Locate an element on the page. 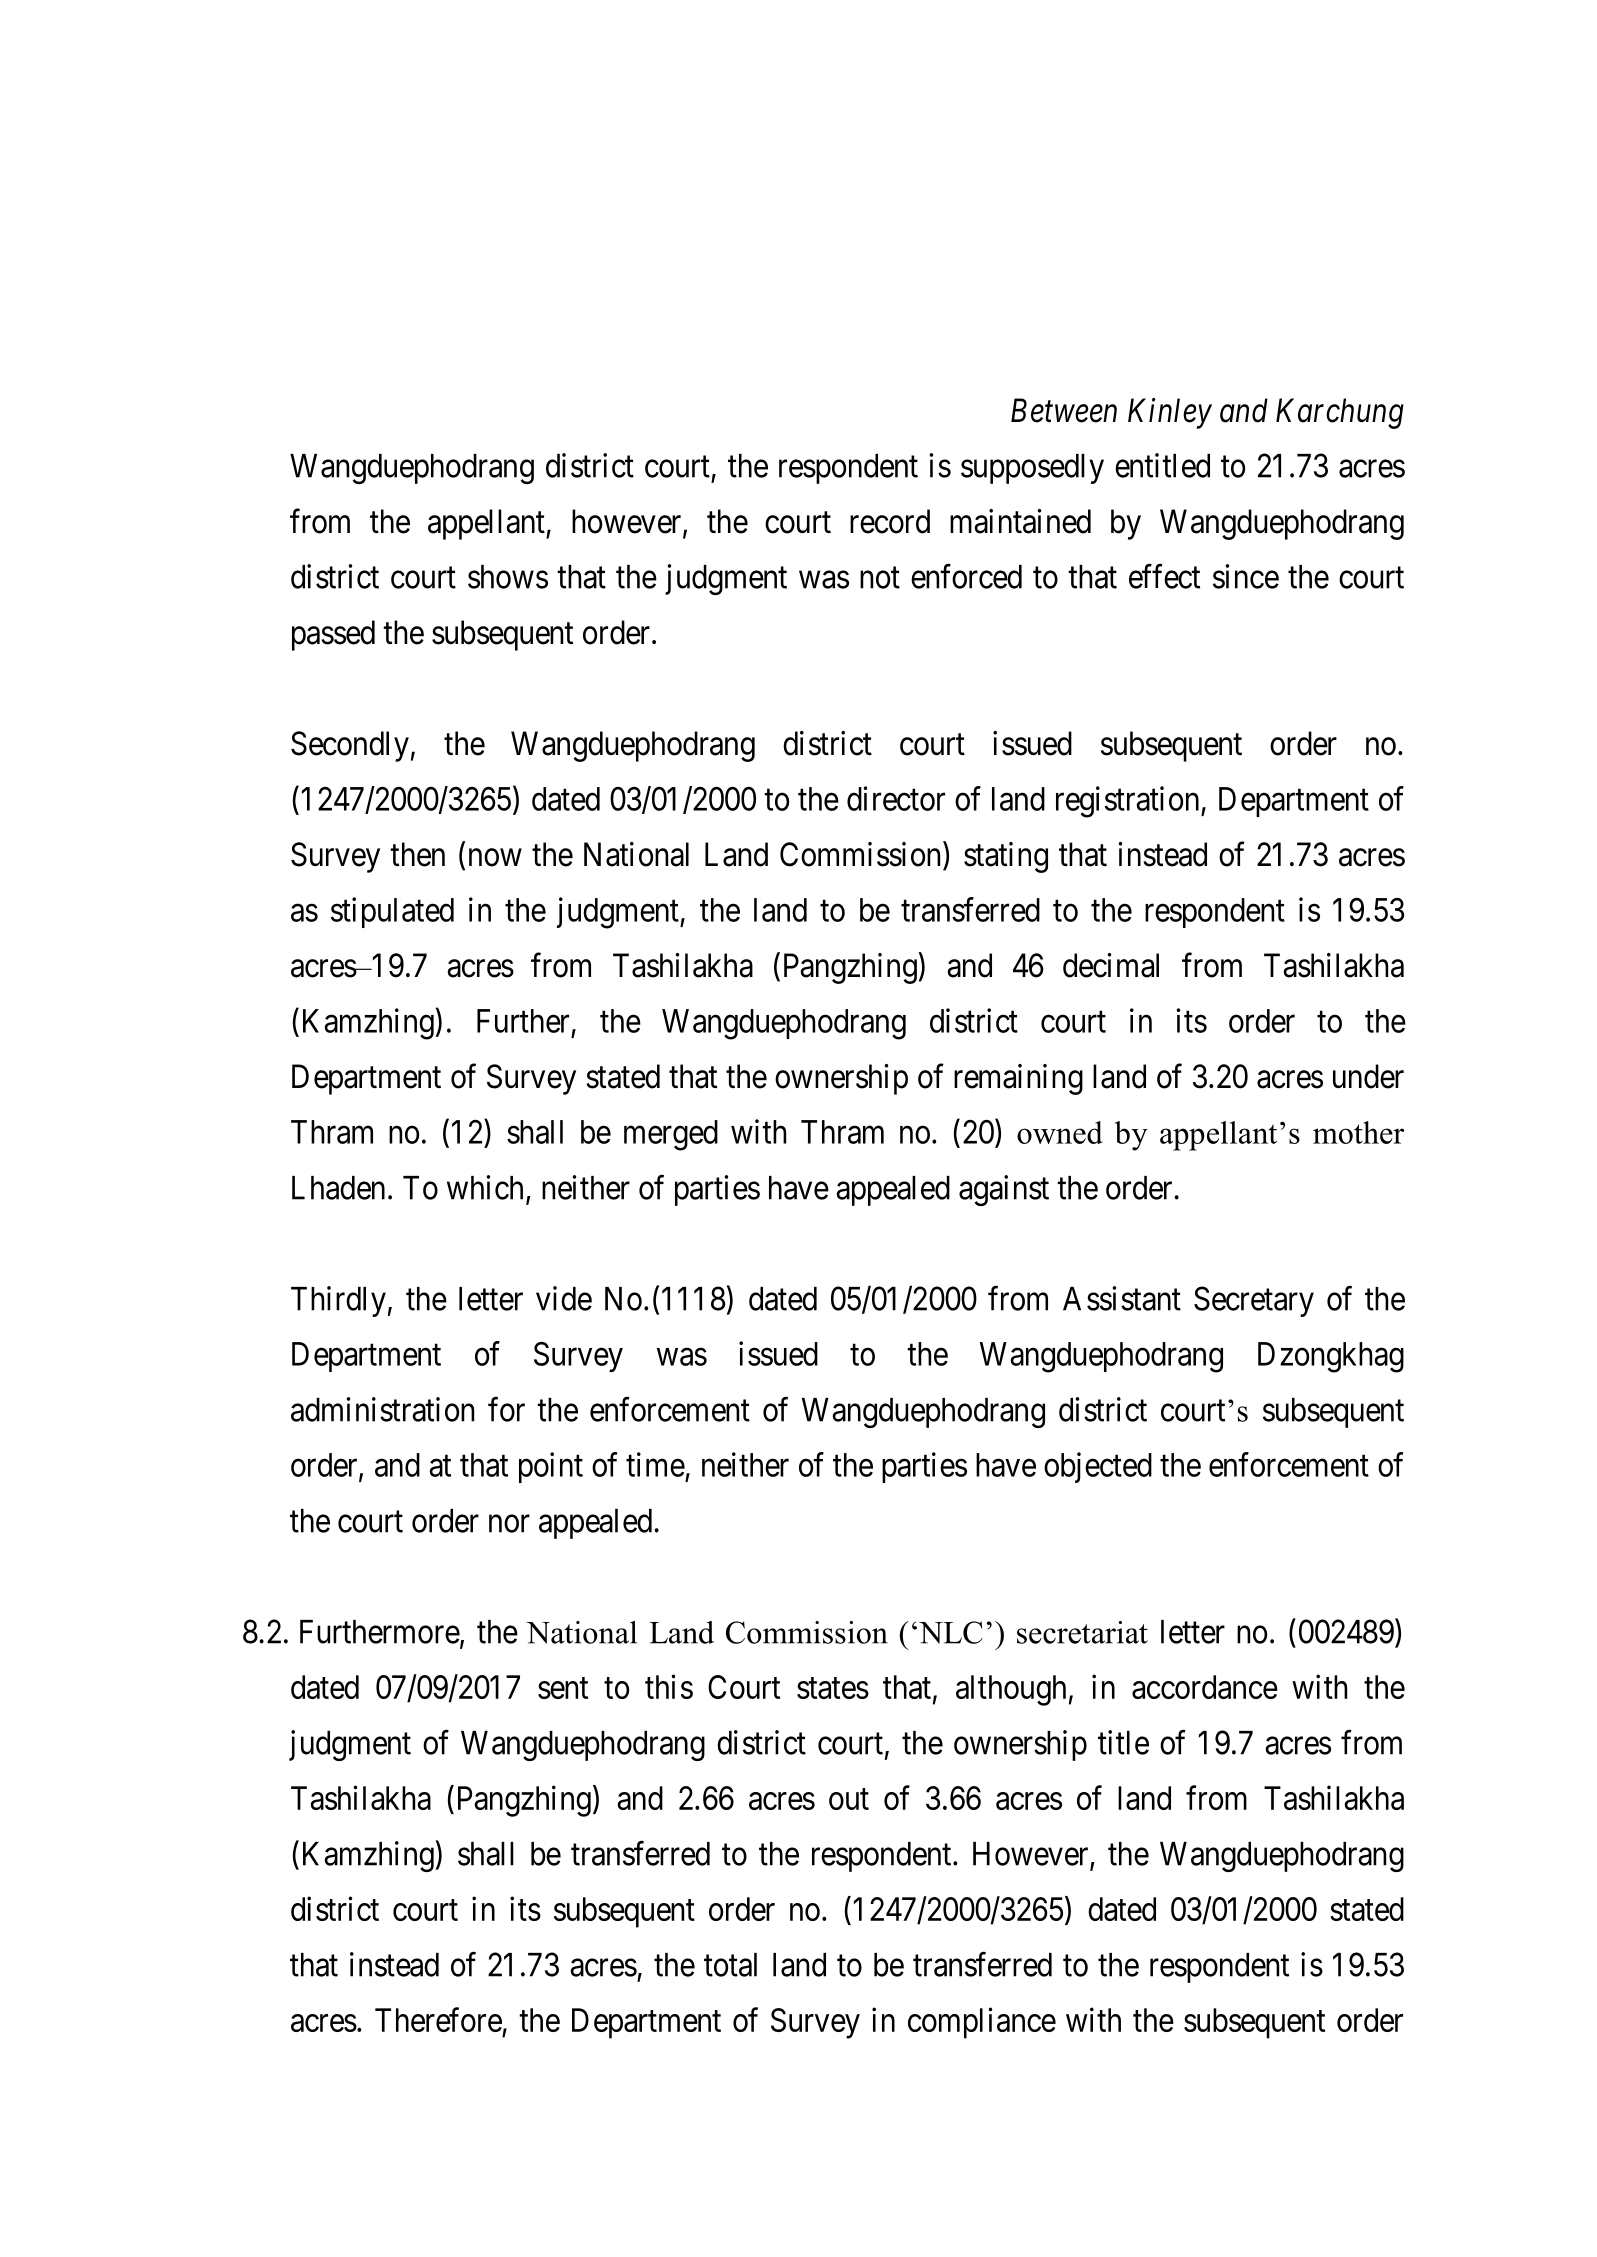  against is located at coordinates (1004, 1190).
